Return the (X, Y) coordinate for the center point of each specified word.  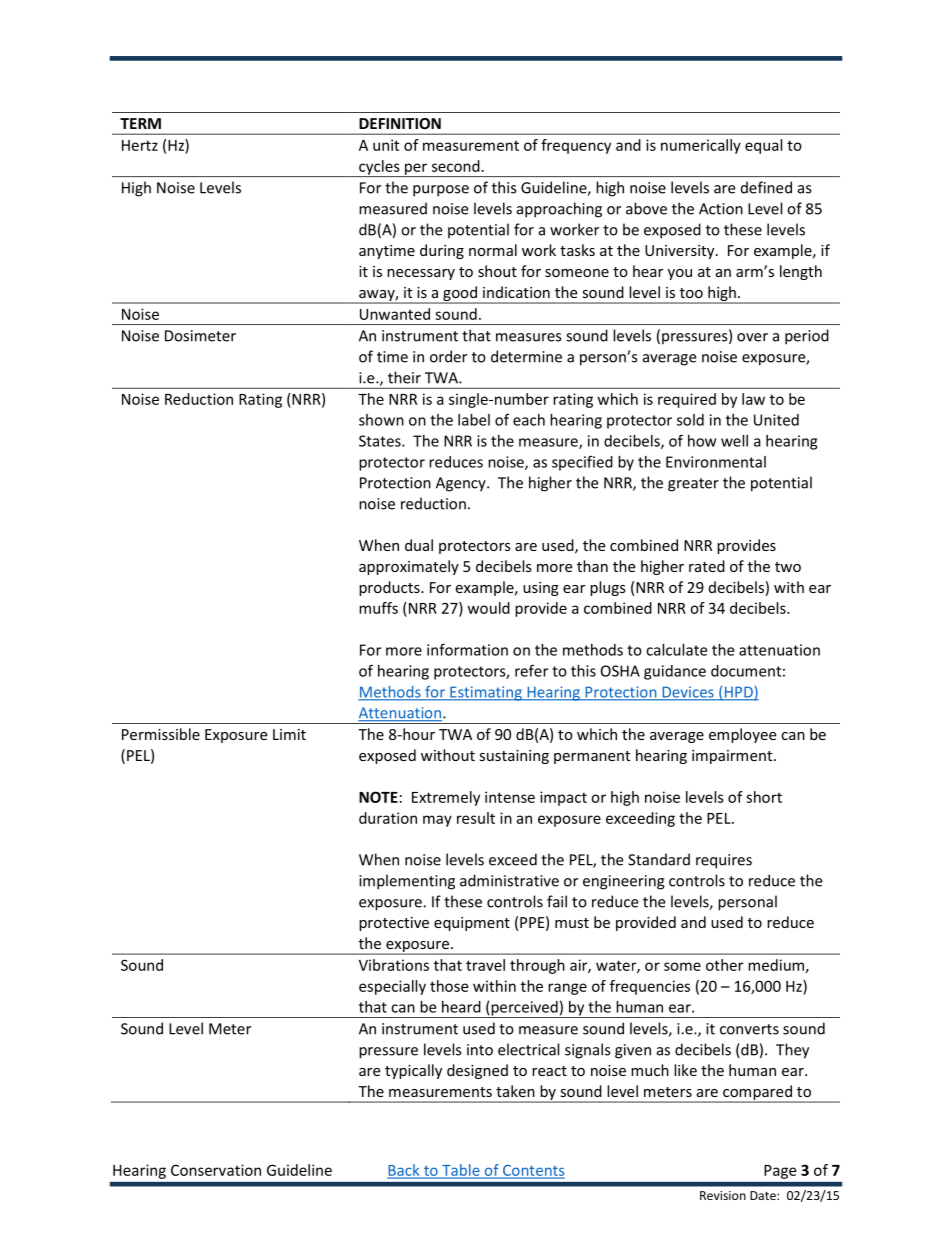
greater (693, 485)
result (476, 818)
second (456, 166)
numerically (701, 146)
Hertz (140, 145)
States (381, 441)
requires (724, 861)
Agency (462, 484)
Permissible (161, 734)
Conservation (216, 1170)
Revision (723, 1195)
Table (461, 1171)
